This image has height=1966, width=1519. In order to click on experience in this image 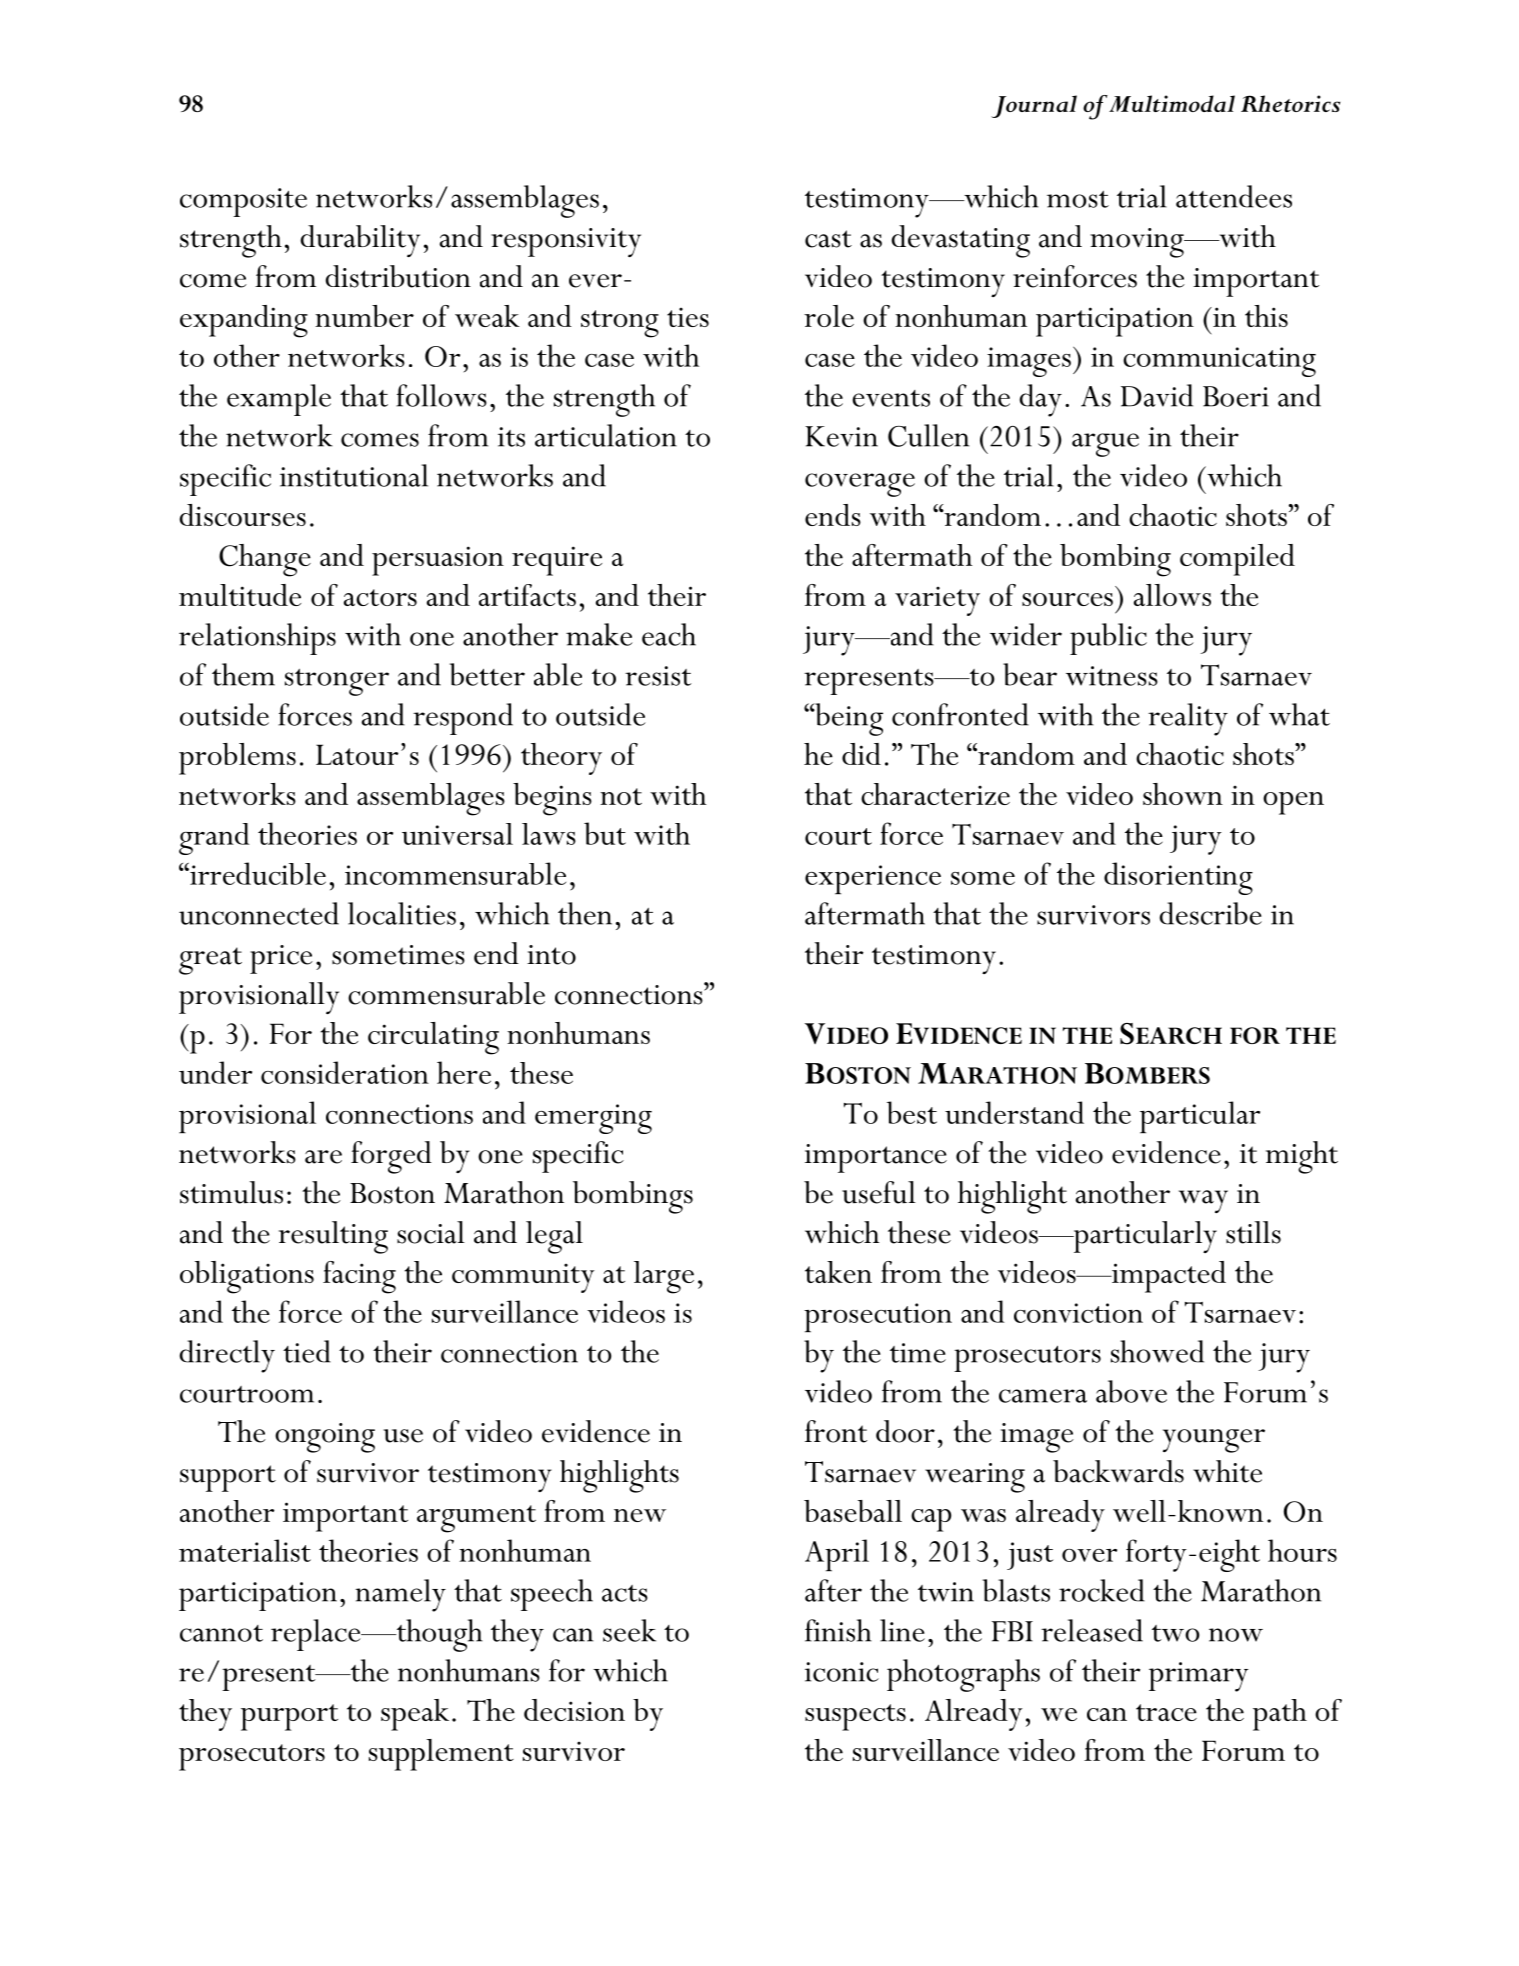, I will do `click(873, 879)`.
